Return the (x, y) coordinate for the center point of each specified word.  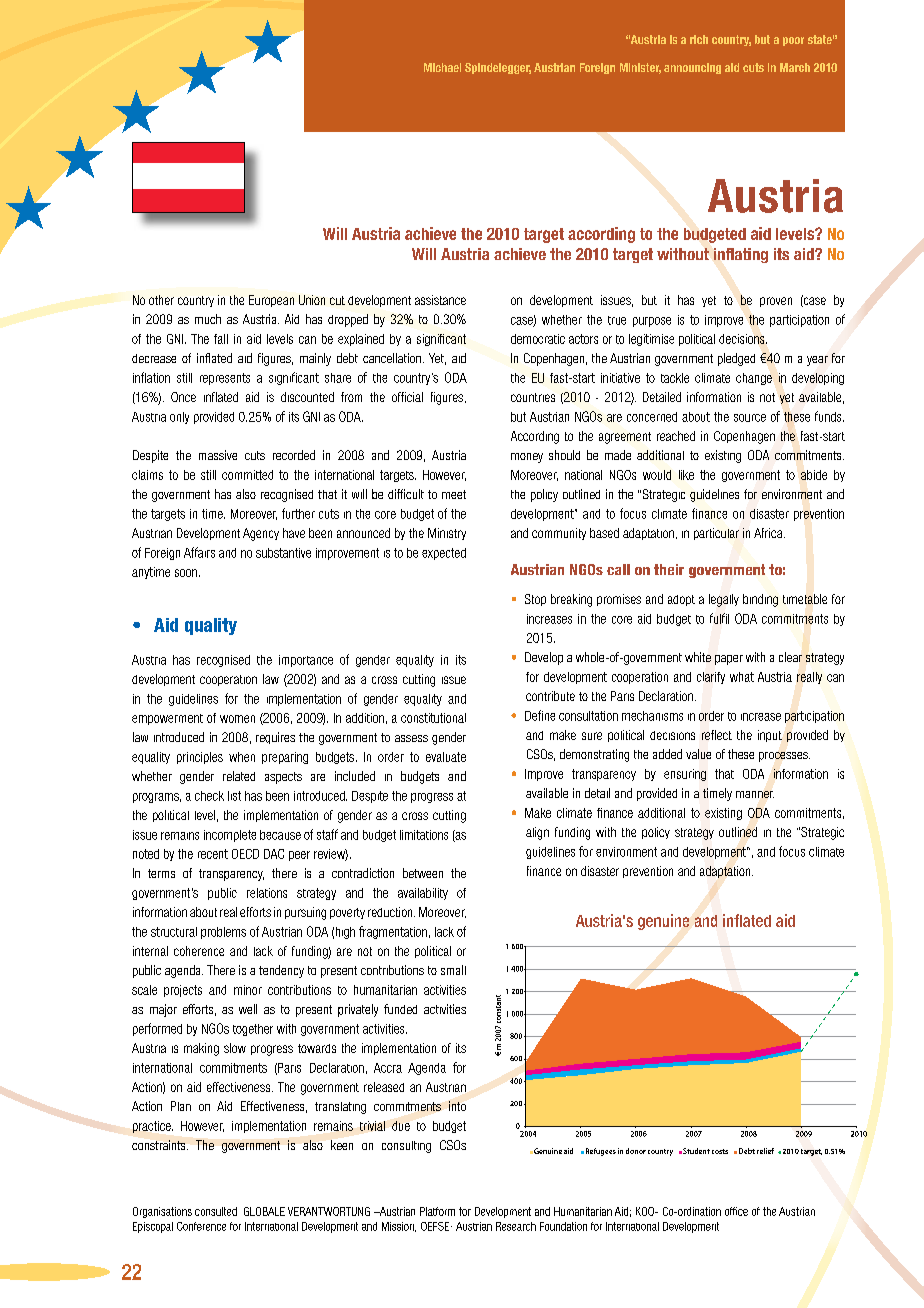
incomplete (230, 836)
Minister (640, 68)
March (795, 67)
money (527, 458)
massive (218, 455)
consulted (216, 1211)
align (537, 833)
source (750, 418)
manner (755, 794)
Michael (442, 67)
